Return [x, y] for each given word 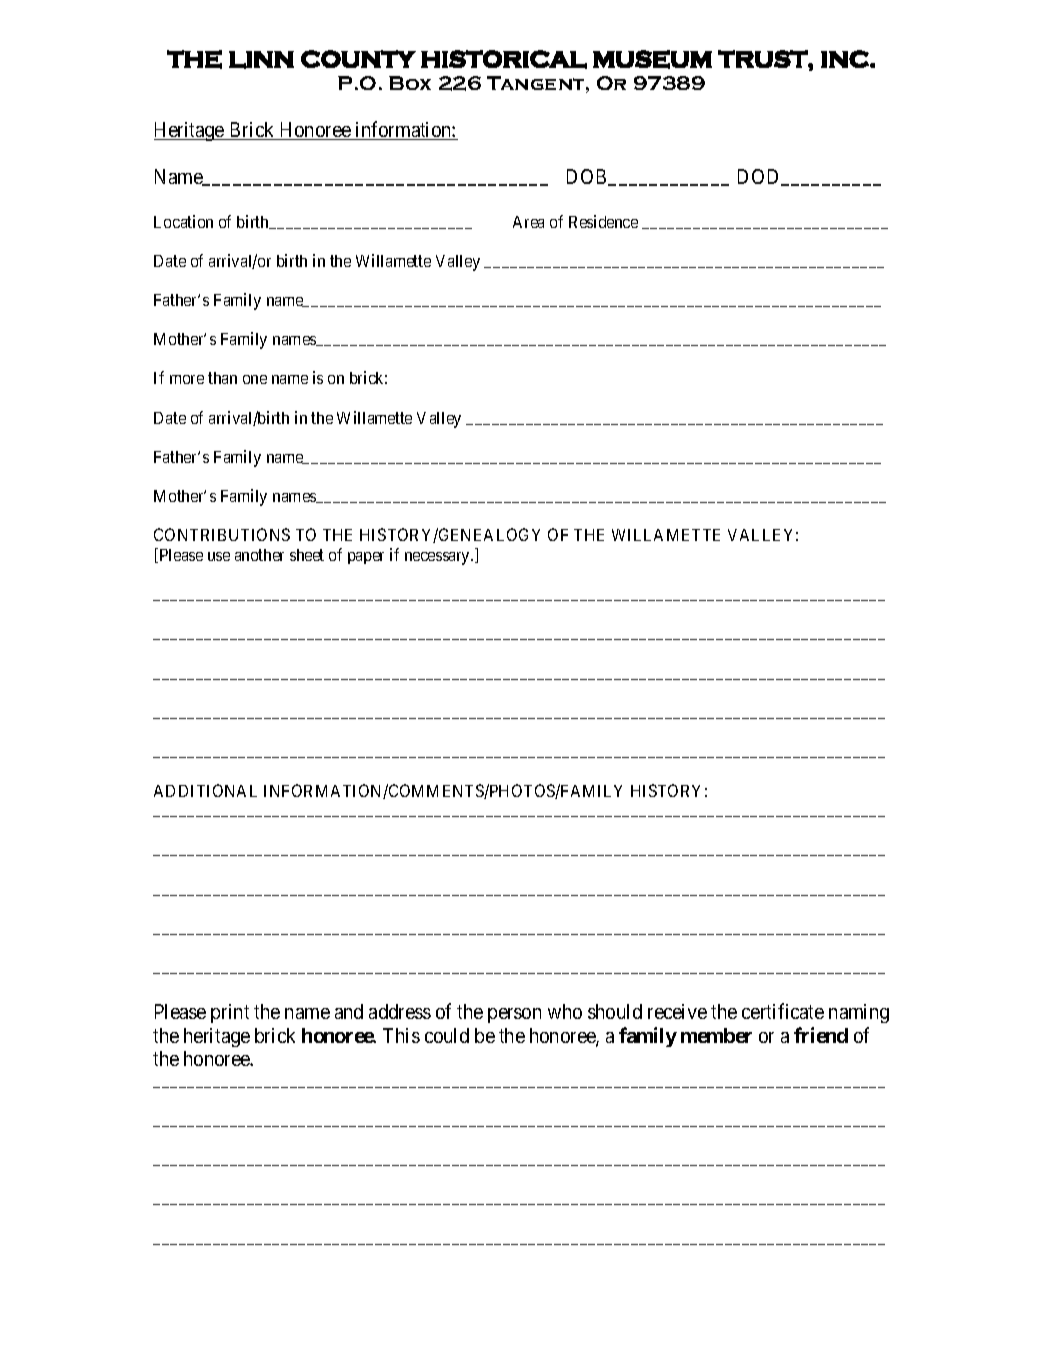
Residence [603, 221]
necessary [439, 558]
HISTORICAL [504, 59]
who [565, 1011]
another [259, 555]
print [230, 1013]
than [222, 378]
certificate [783, 1011]
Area [528, 222]
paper [366, 558]
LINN [261, 60]
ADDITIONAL [205, 790]
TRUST [763, 59]
